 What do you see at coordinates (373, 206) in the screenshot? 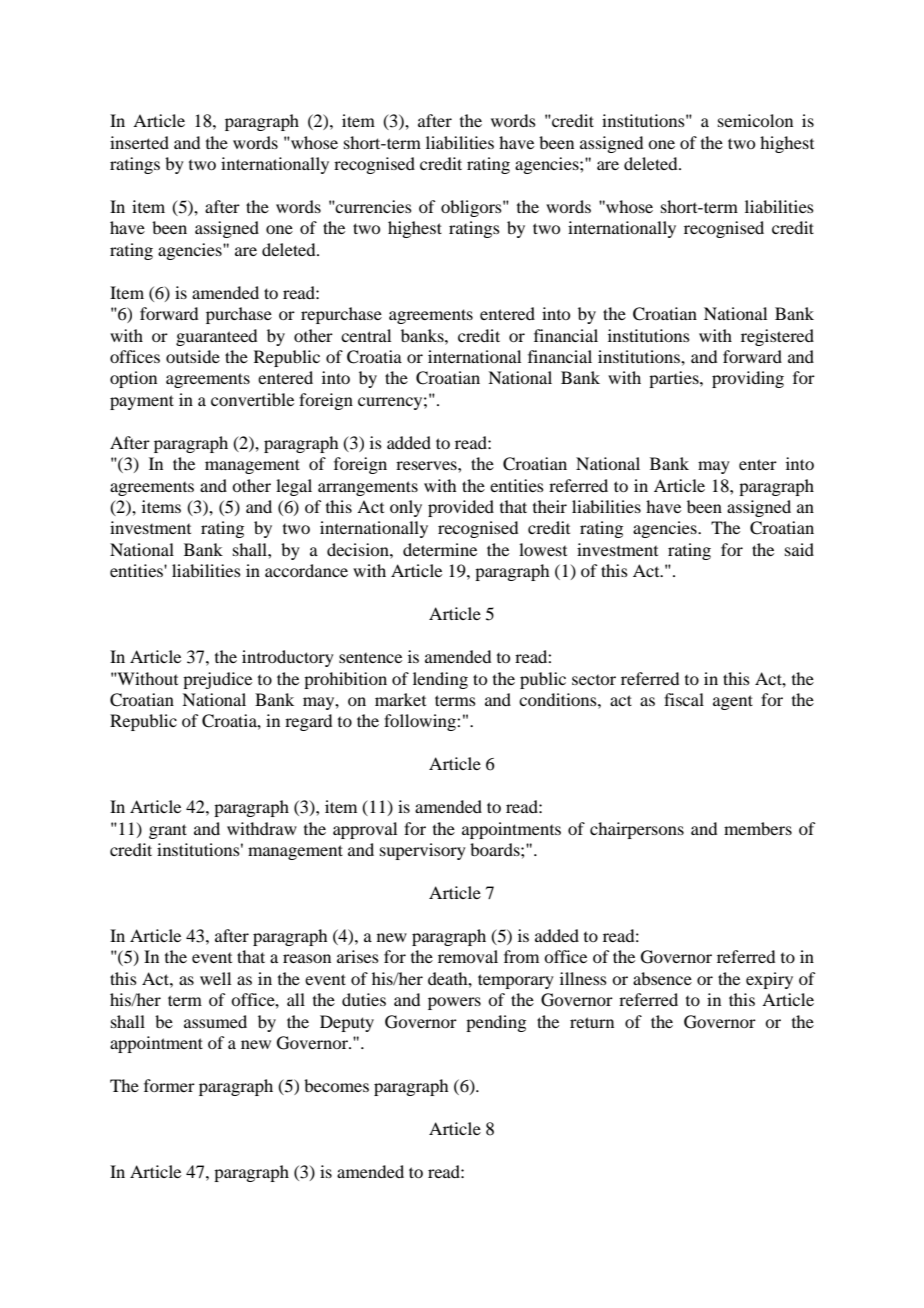
I see `currencies` at bounding box center [373, 206].
